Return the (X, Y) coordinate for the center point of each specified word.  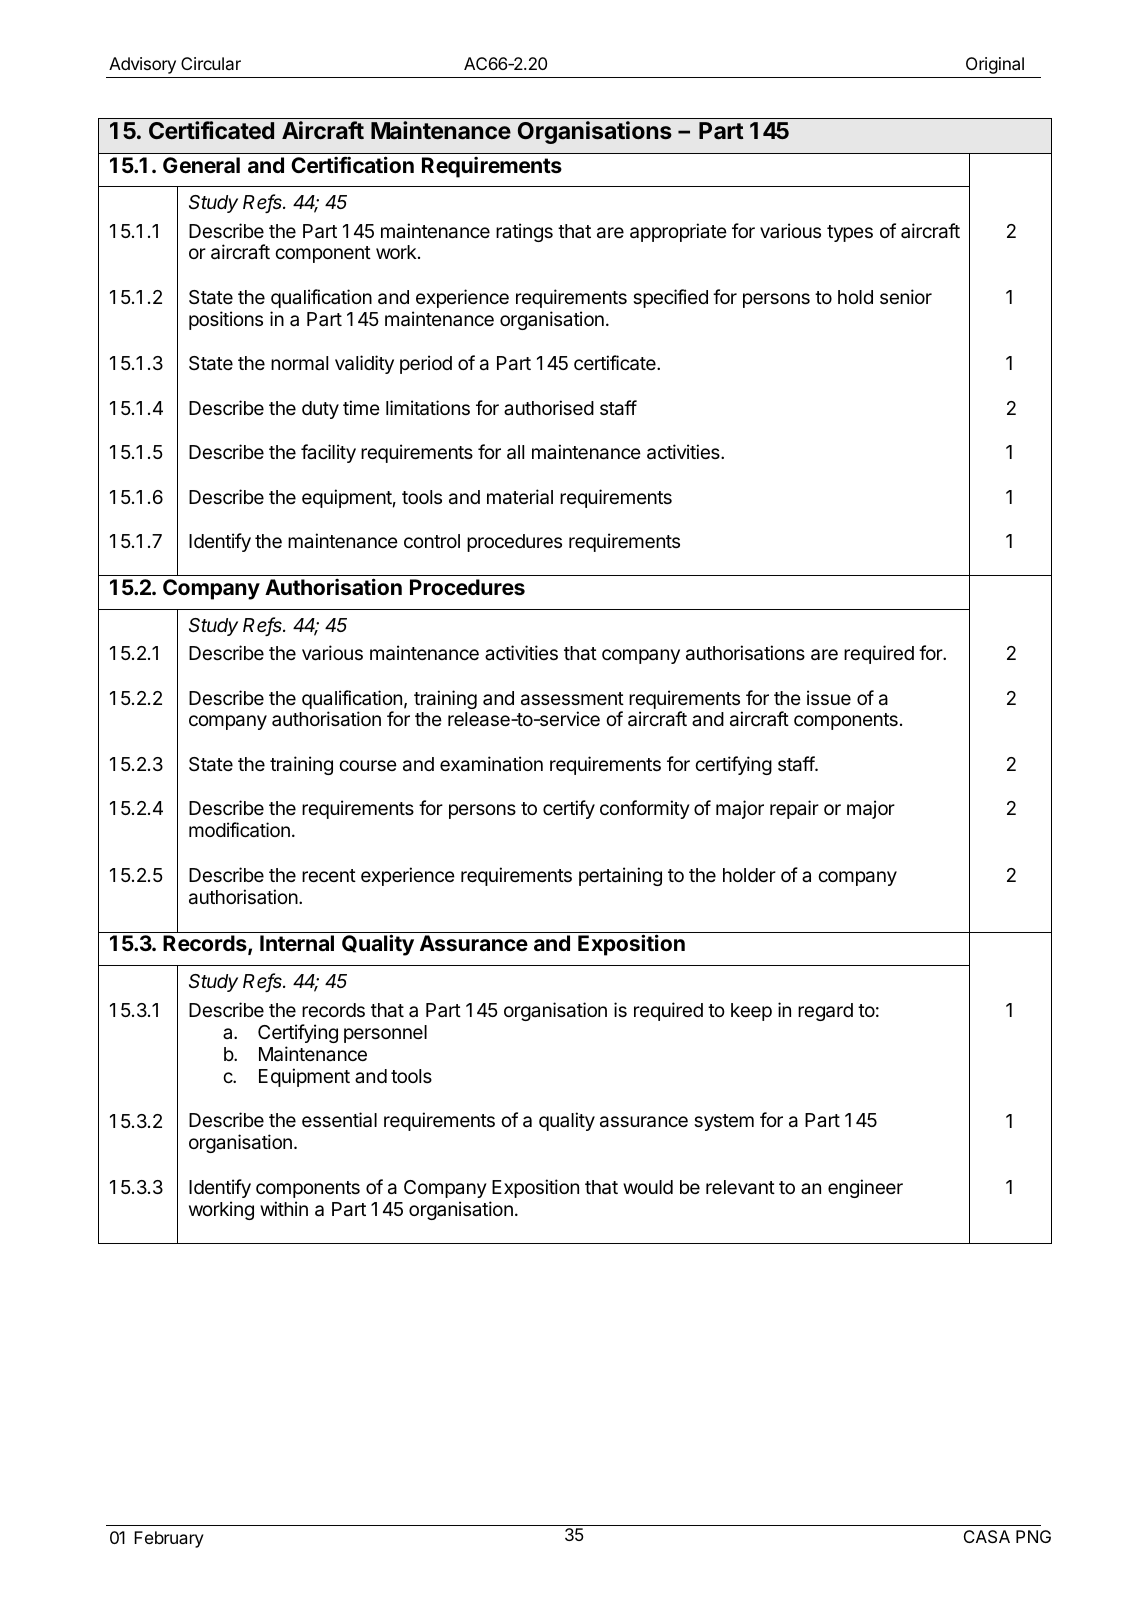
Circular (211, 63)
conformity (645, 809)
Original (995, 65)
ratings (524, 232)
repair (794, 809)
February (169, 1539)
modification (239, 830)
